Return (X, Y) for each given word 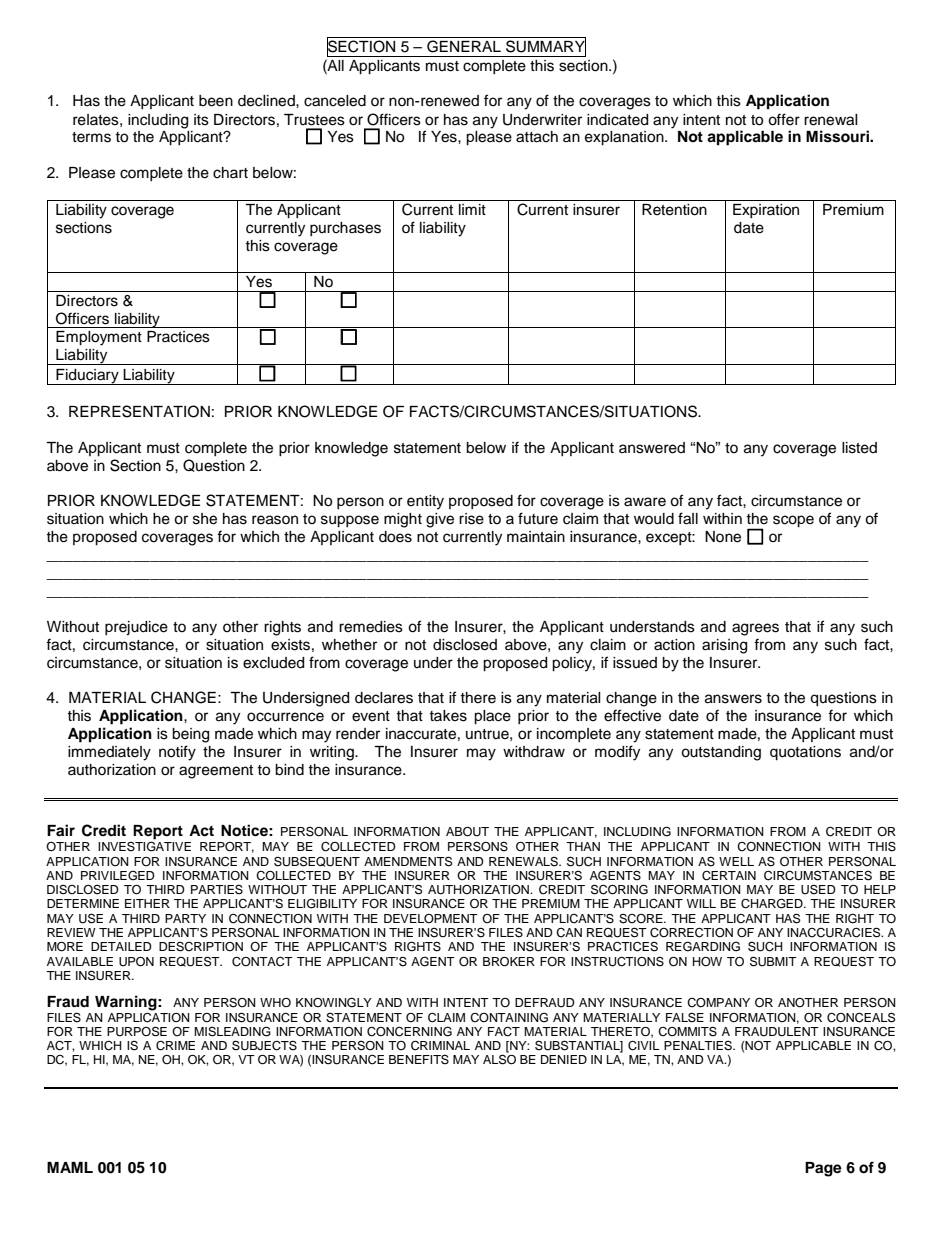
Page (823, 1169)
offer (784, 119)
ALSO (499, 1059)
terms (91, 137)
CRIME (175, 1046)
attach (537, 137)
